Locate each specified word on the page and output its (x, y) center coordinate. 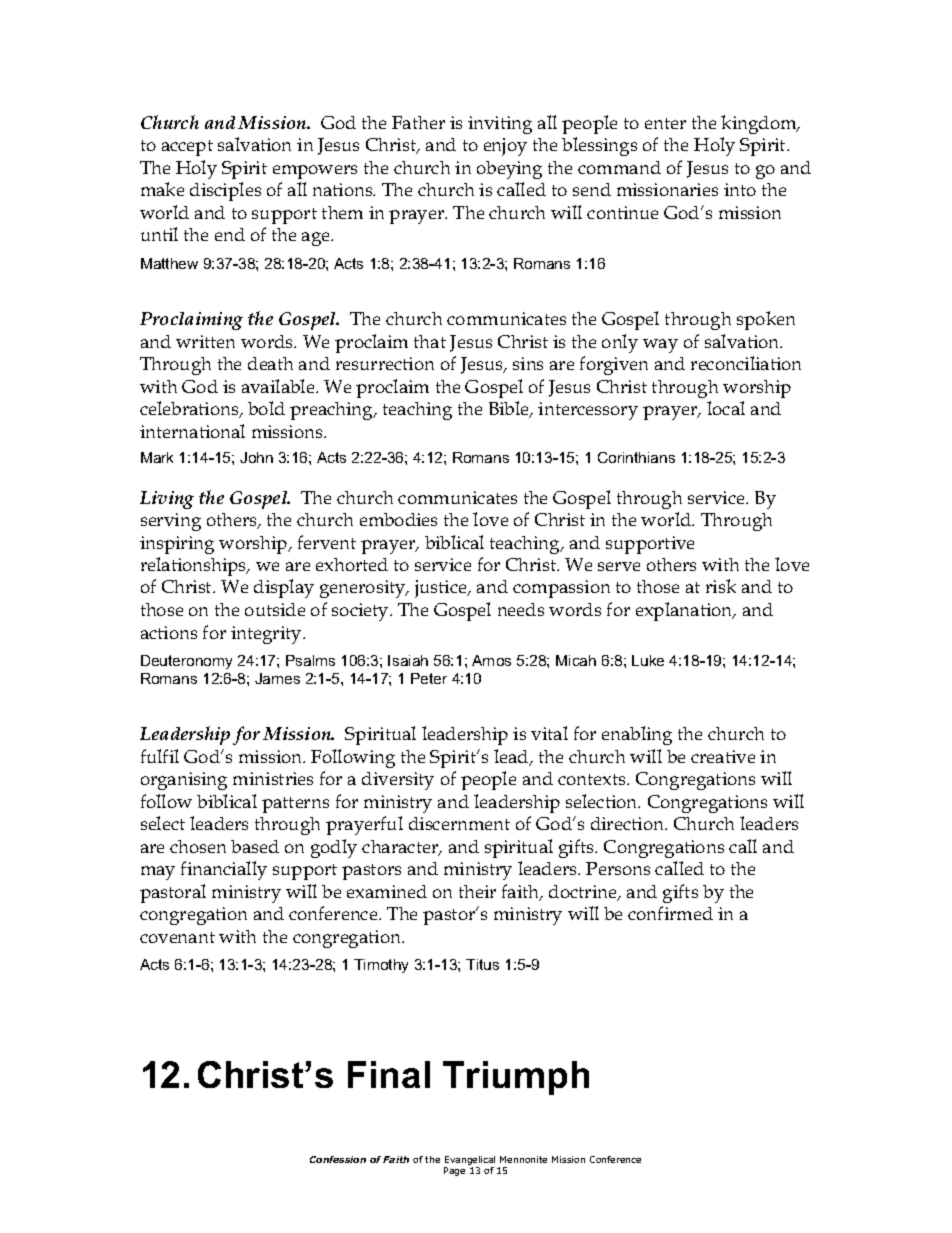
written (205, 341)
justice (442, 589)
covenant (177, 937)
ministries (273, 778)
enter (665, 123)
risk (721, 586)
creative (723, 756)
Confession (338, 1159)
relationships (195, 566)
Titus (482, 964)
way (660, 346)
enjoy (505, 147)
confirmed (670, 913)
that (430, 341)
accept (187, 148)
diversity (398, 781)
